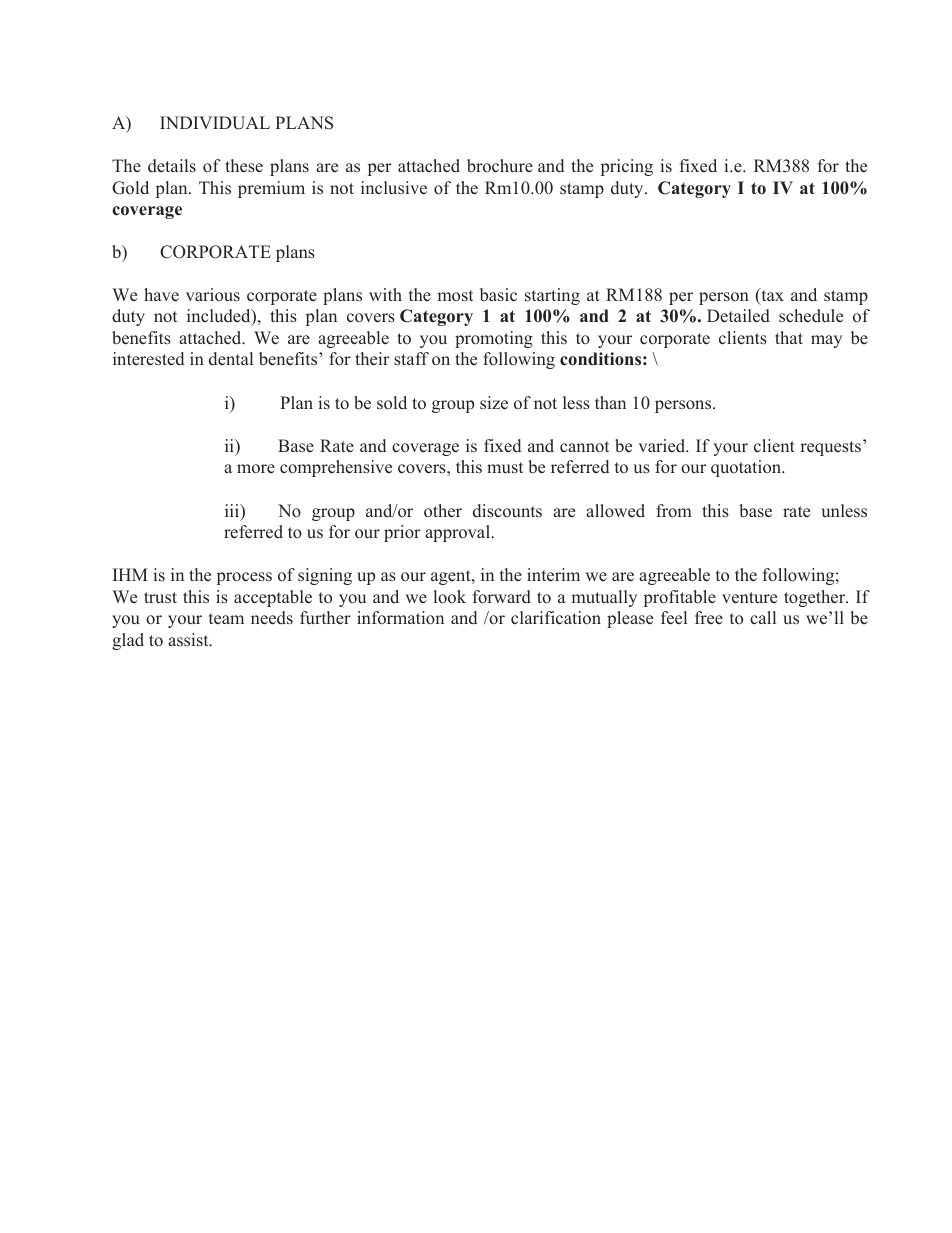 This screenshot has height=1233, width=952. Describe the element at coordinates (231, 359) in the screenshot. I see `dental` at that location.
